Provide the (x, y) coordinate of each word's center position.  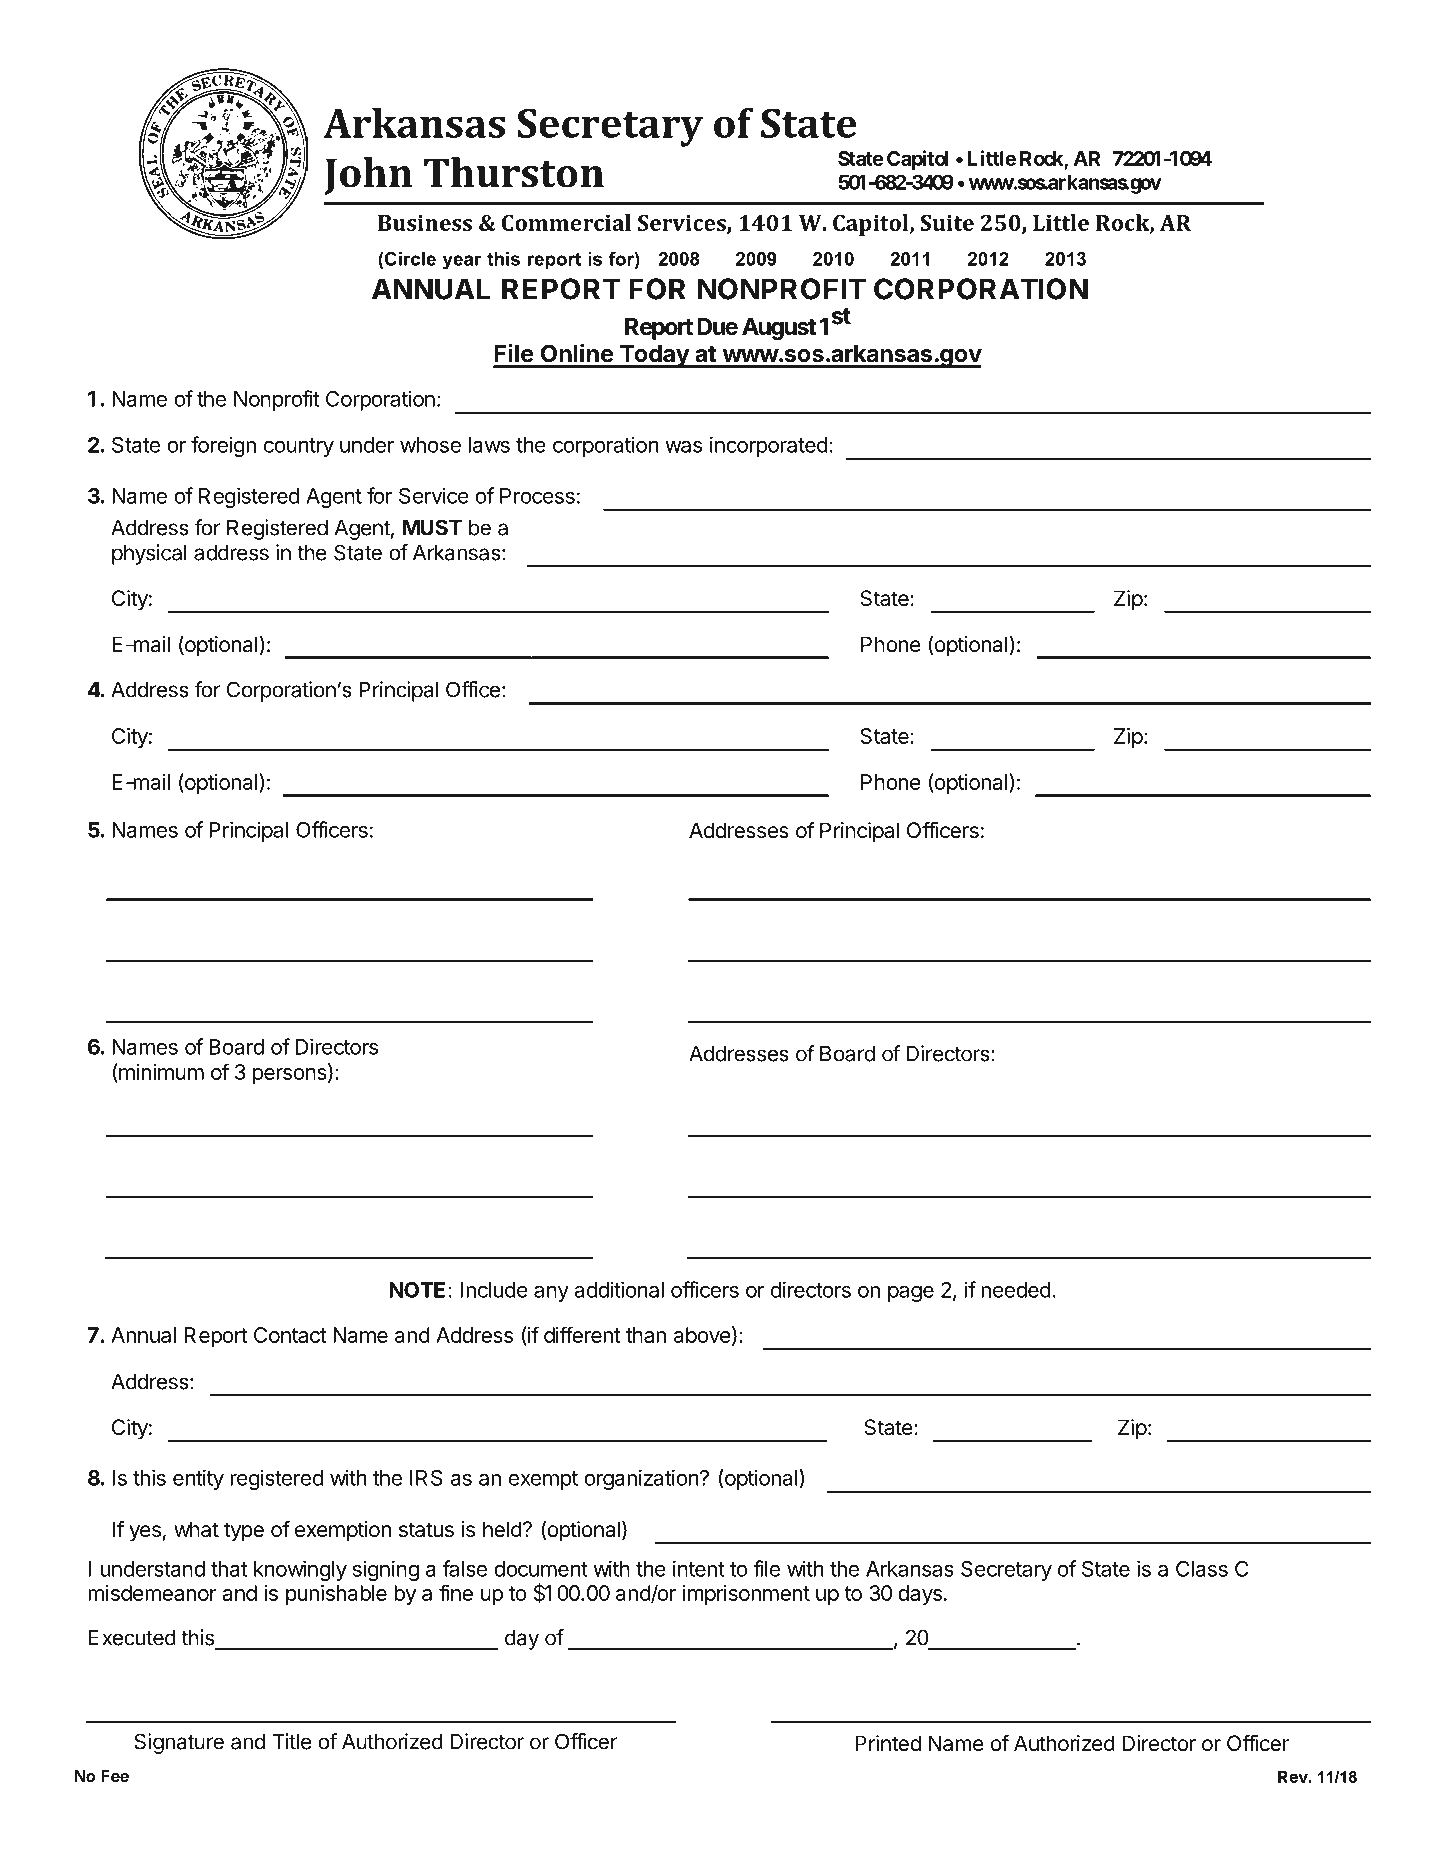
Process (537, 496)
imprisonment (746, 1595)
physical (149, 554)
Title (292, 1741)
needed (1016, 1290)
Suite (947, 222)
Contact (290, 1335)
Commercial (566, 222)
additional (619, 1289)
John (368, 176)
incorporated (769, 446)
